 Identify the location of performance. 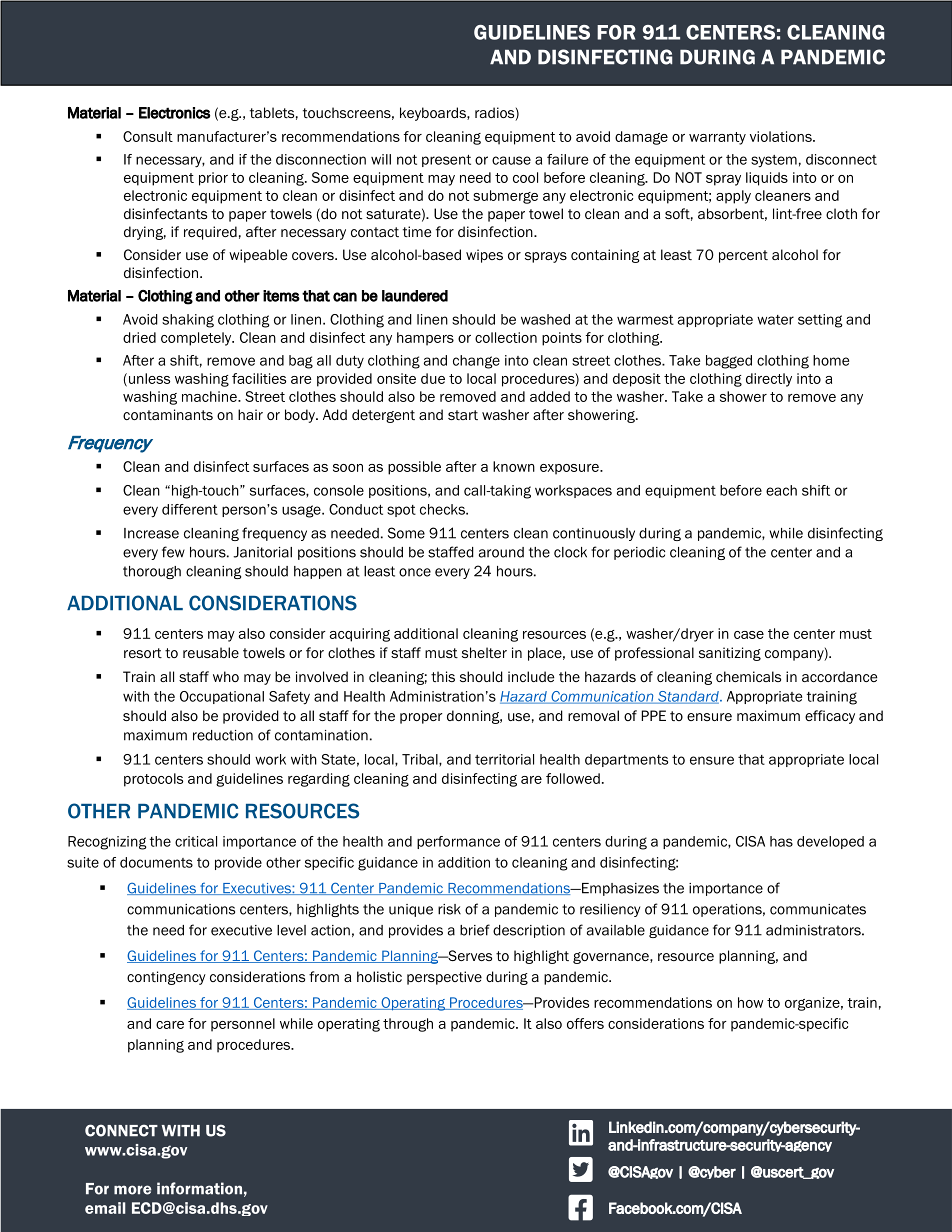
(458, 842).
